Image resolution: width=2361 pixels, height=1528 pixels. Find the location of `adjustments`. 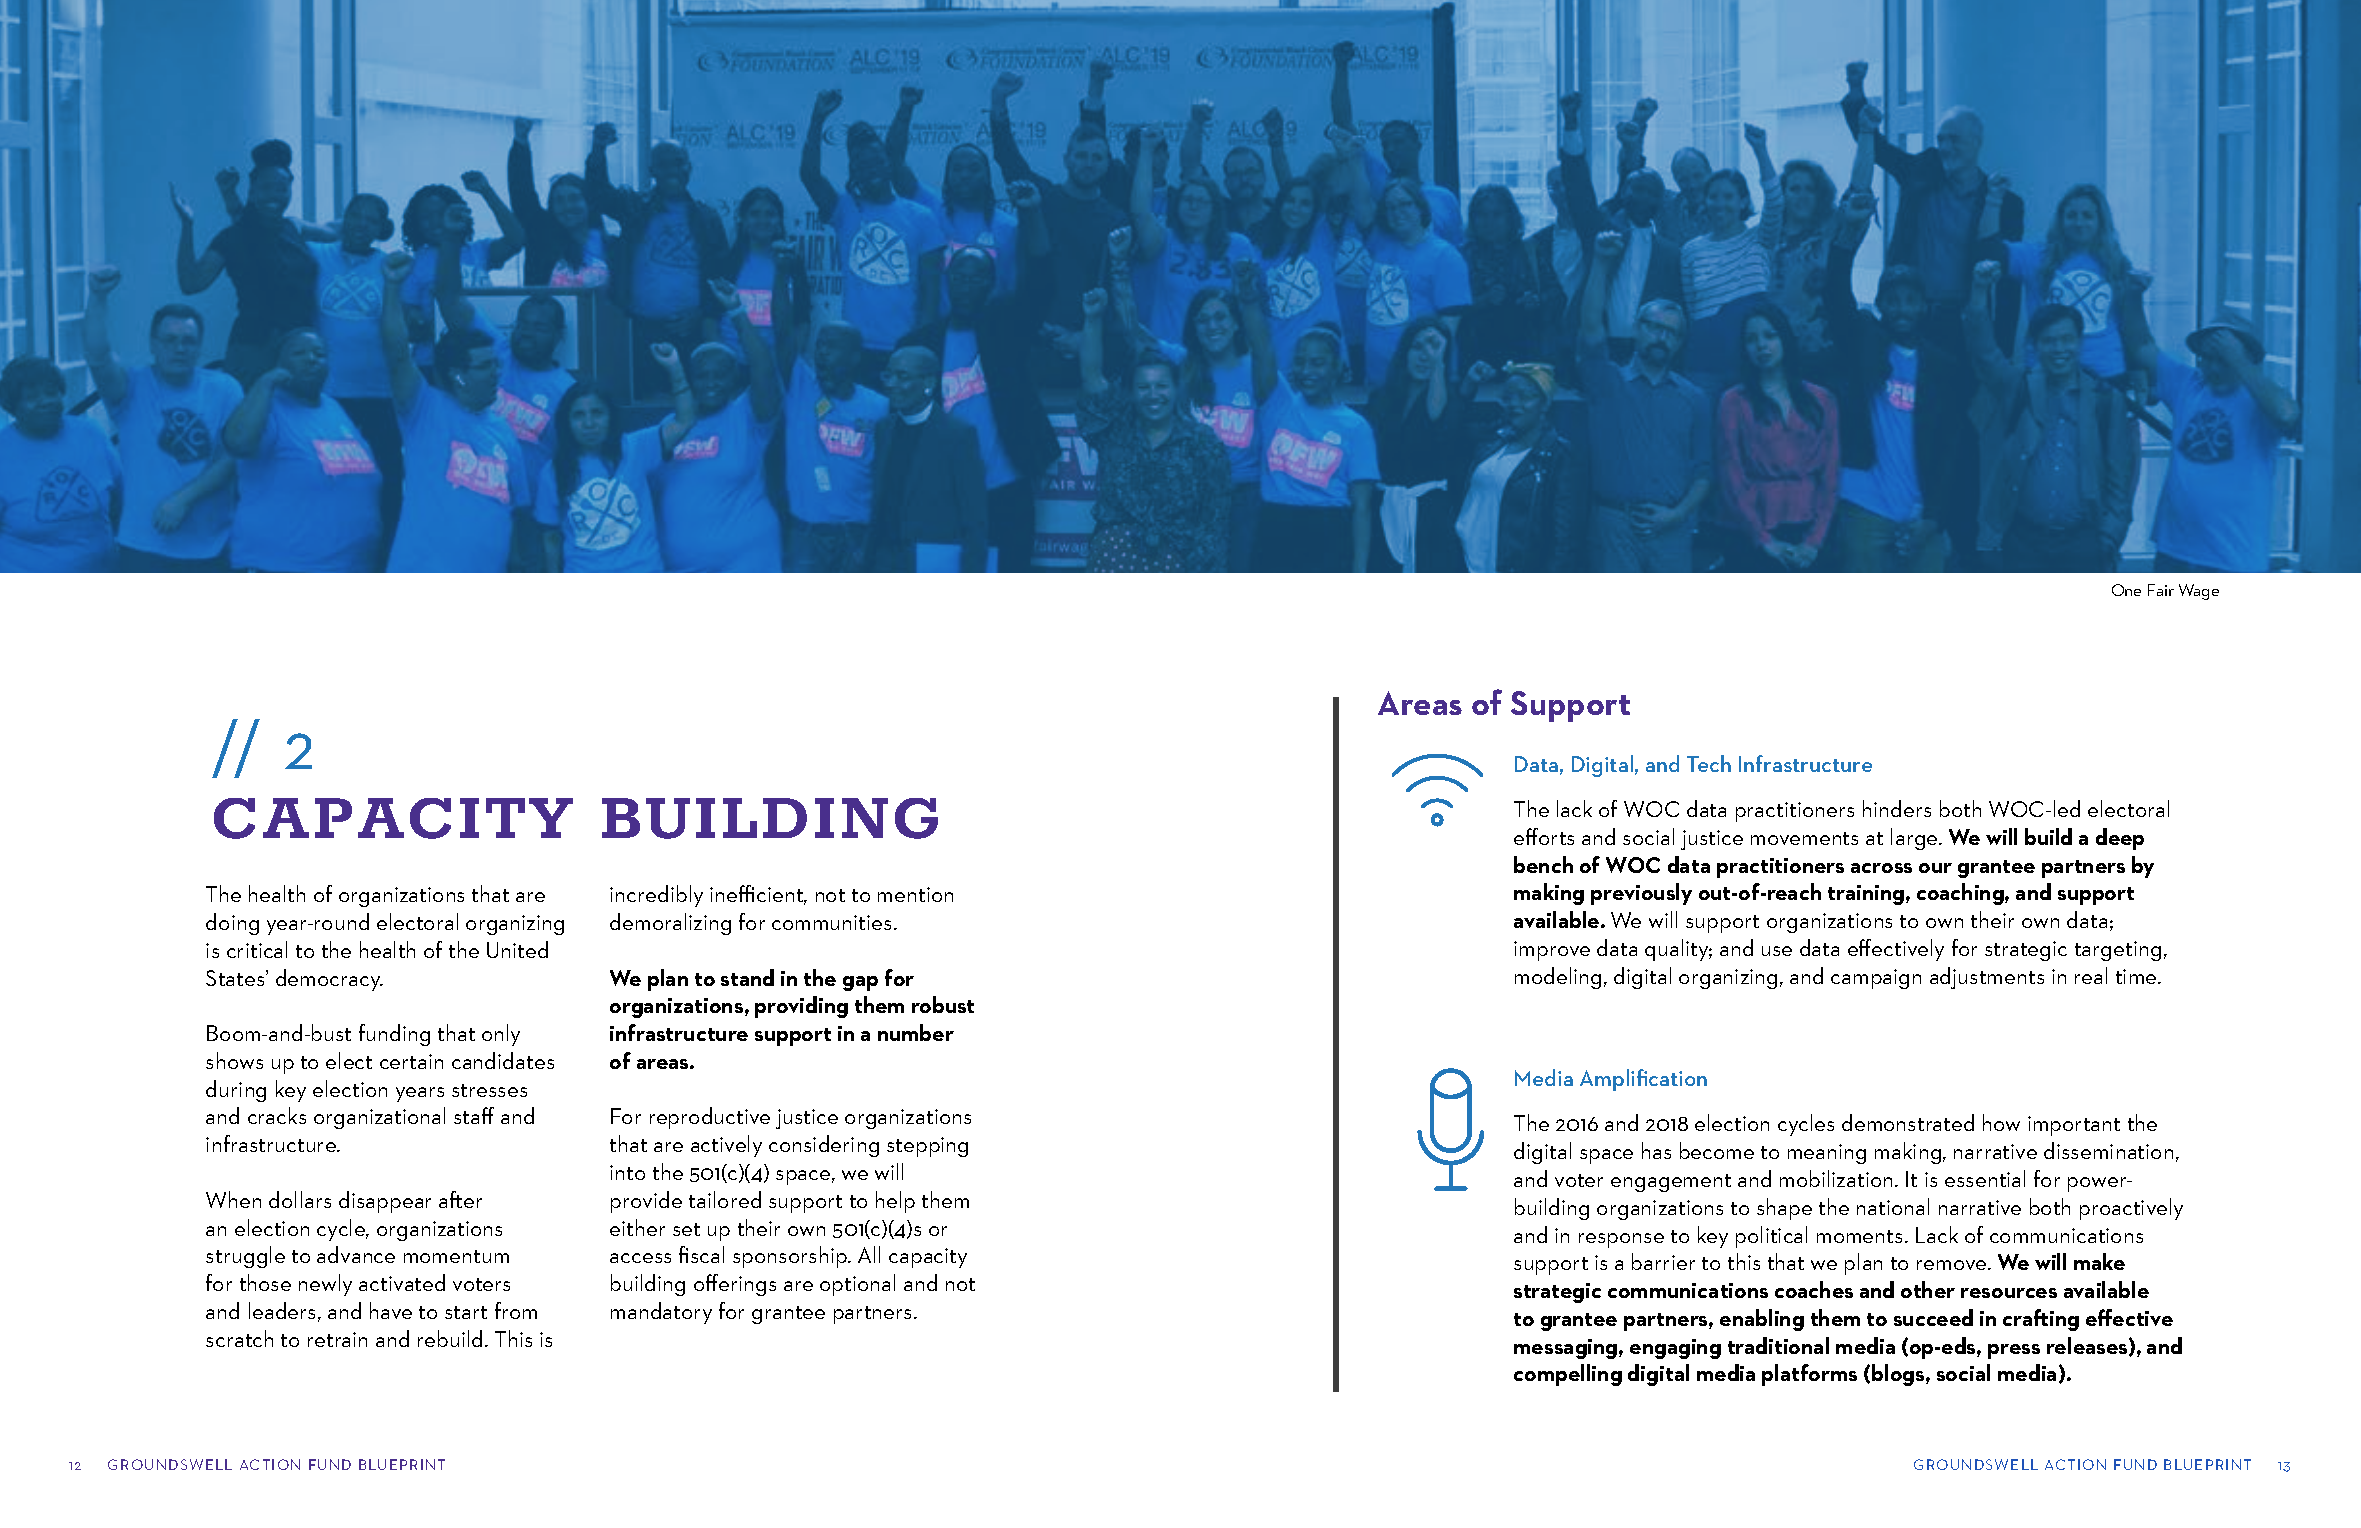

adjustments is located at coordinates (1987, 978).
